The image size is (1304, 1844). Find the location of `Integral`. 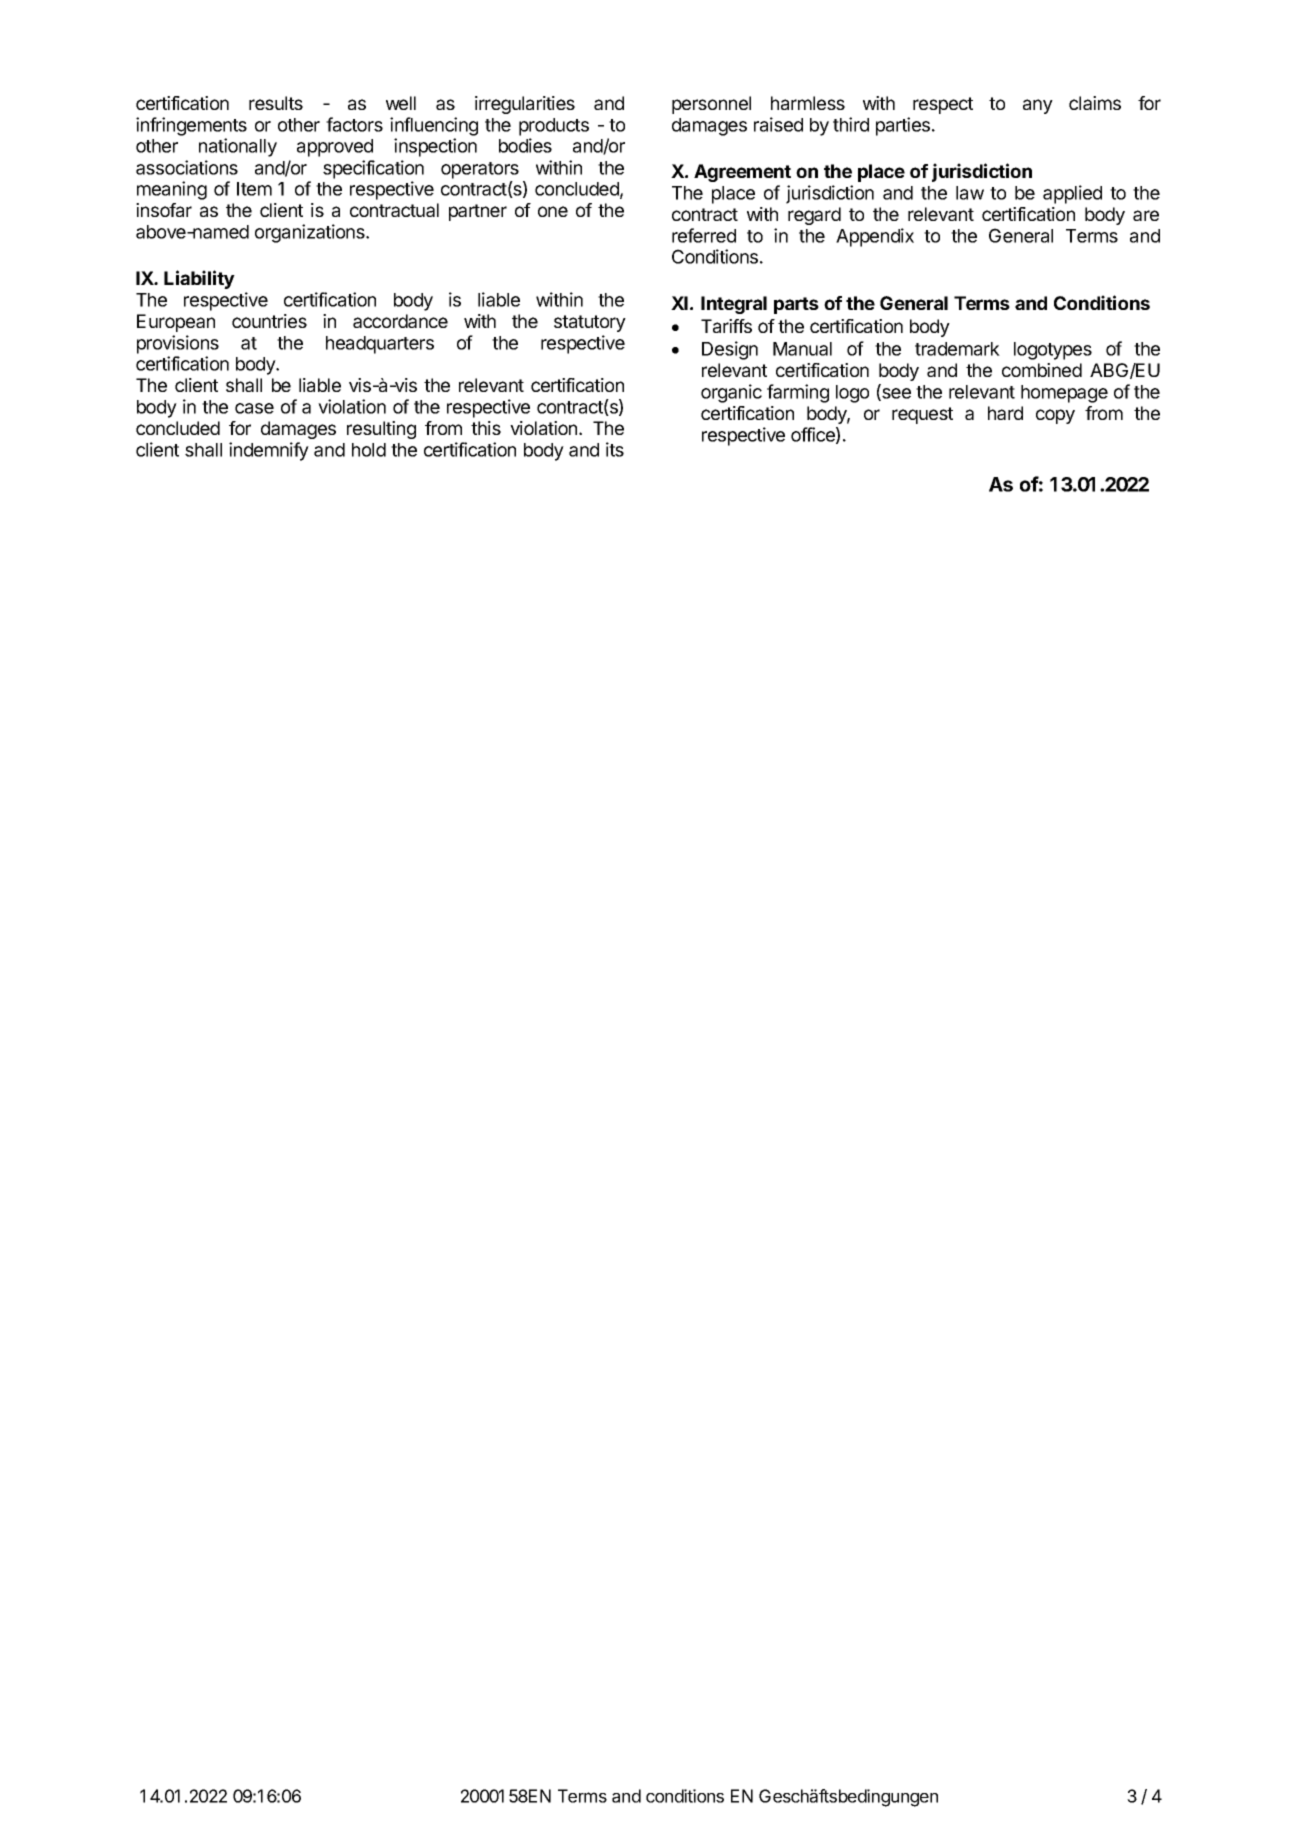

Integral is located at coordinates (734, 305).
